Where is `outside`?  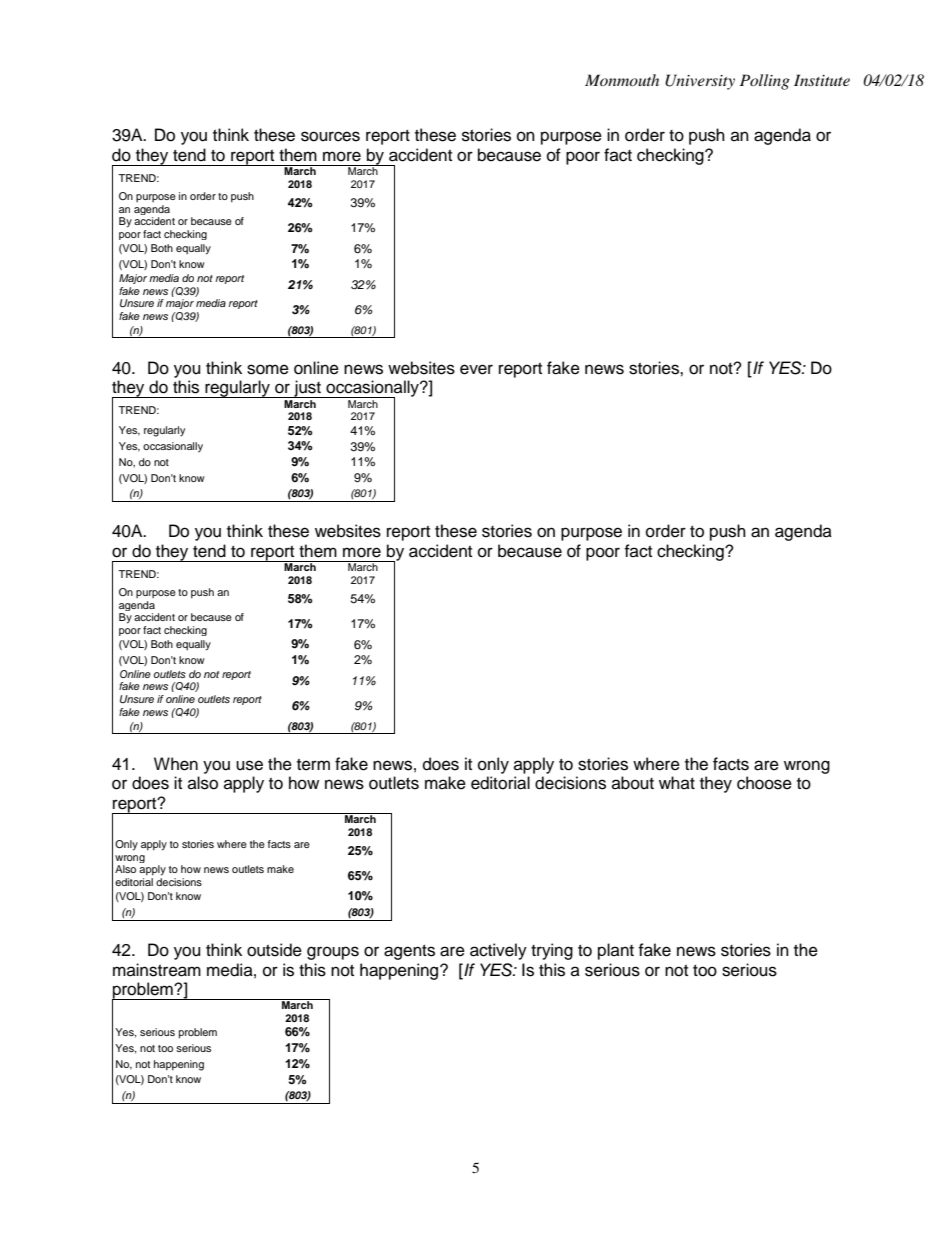
outside is located at coordinates (274, 950).
